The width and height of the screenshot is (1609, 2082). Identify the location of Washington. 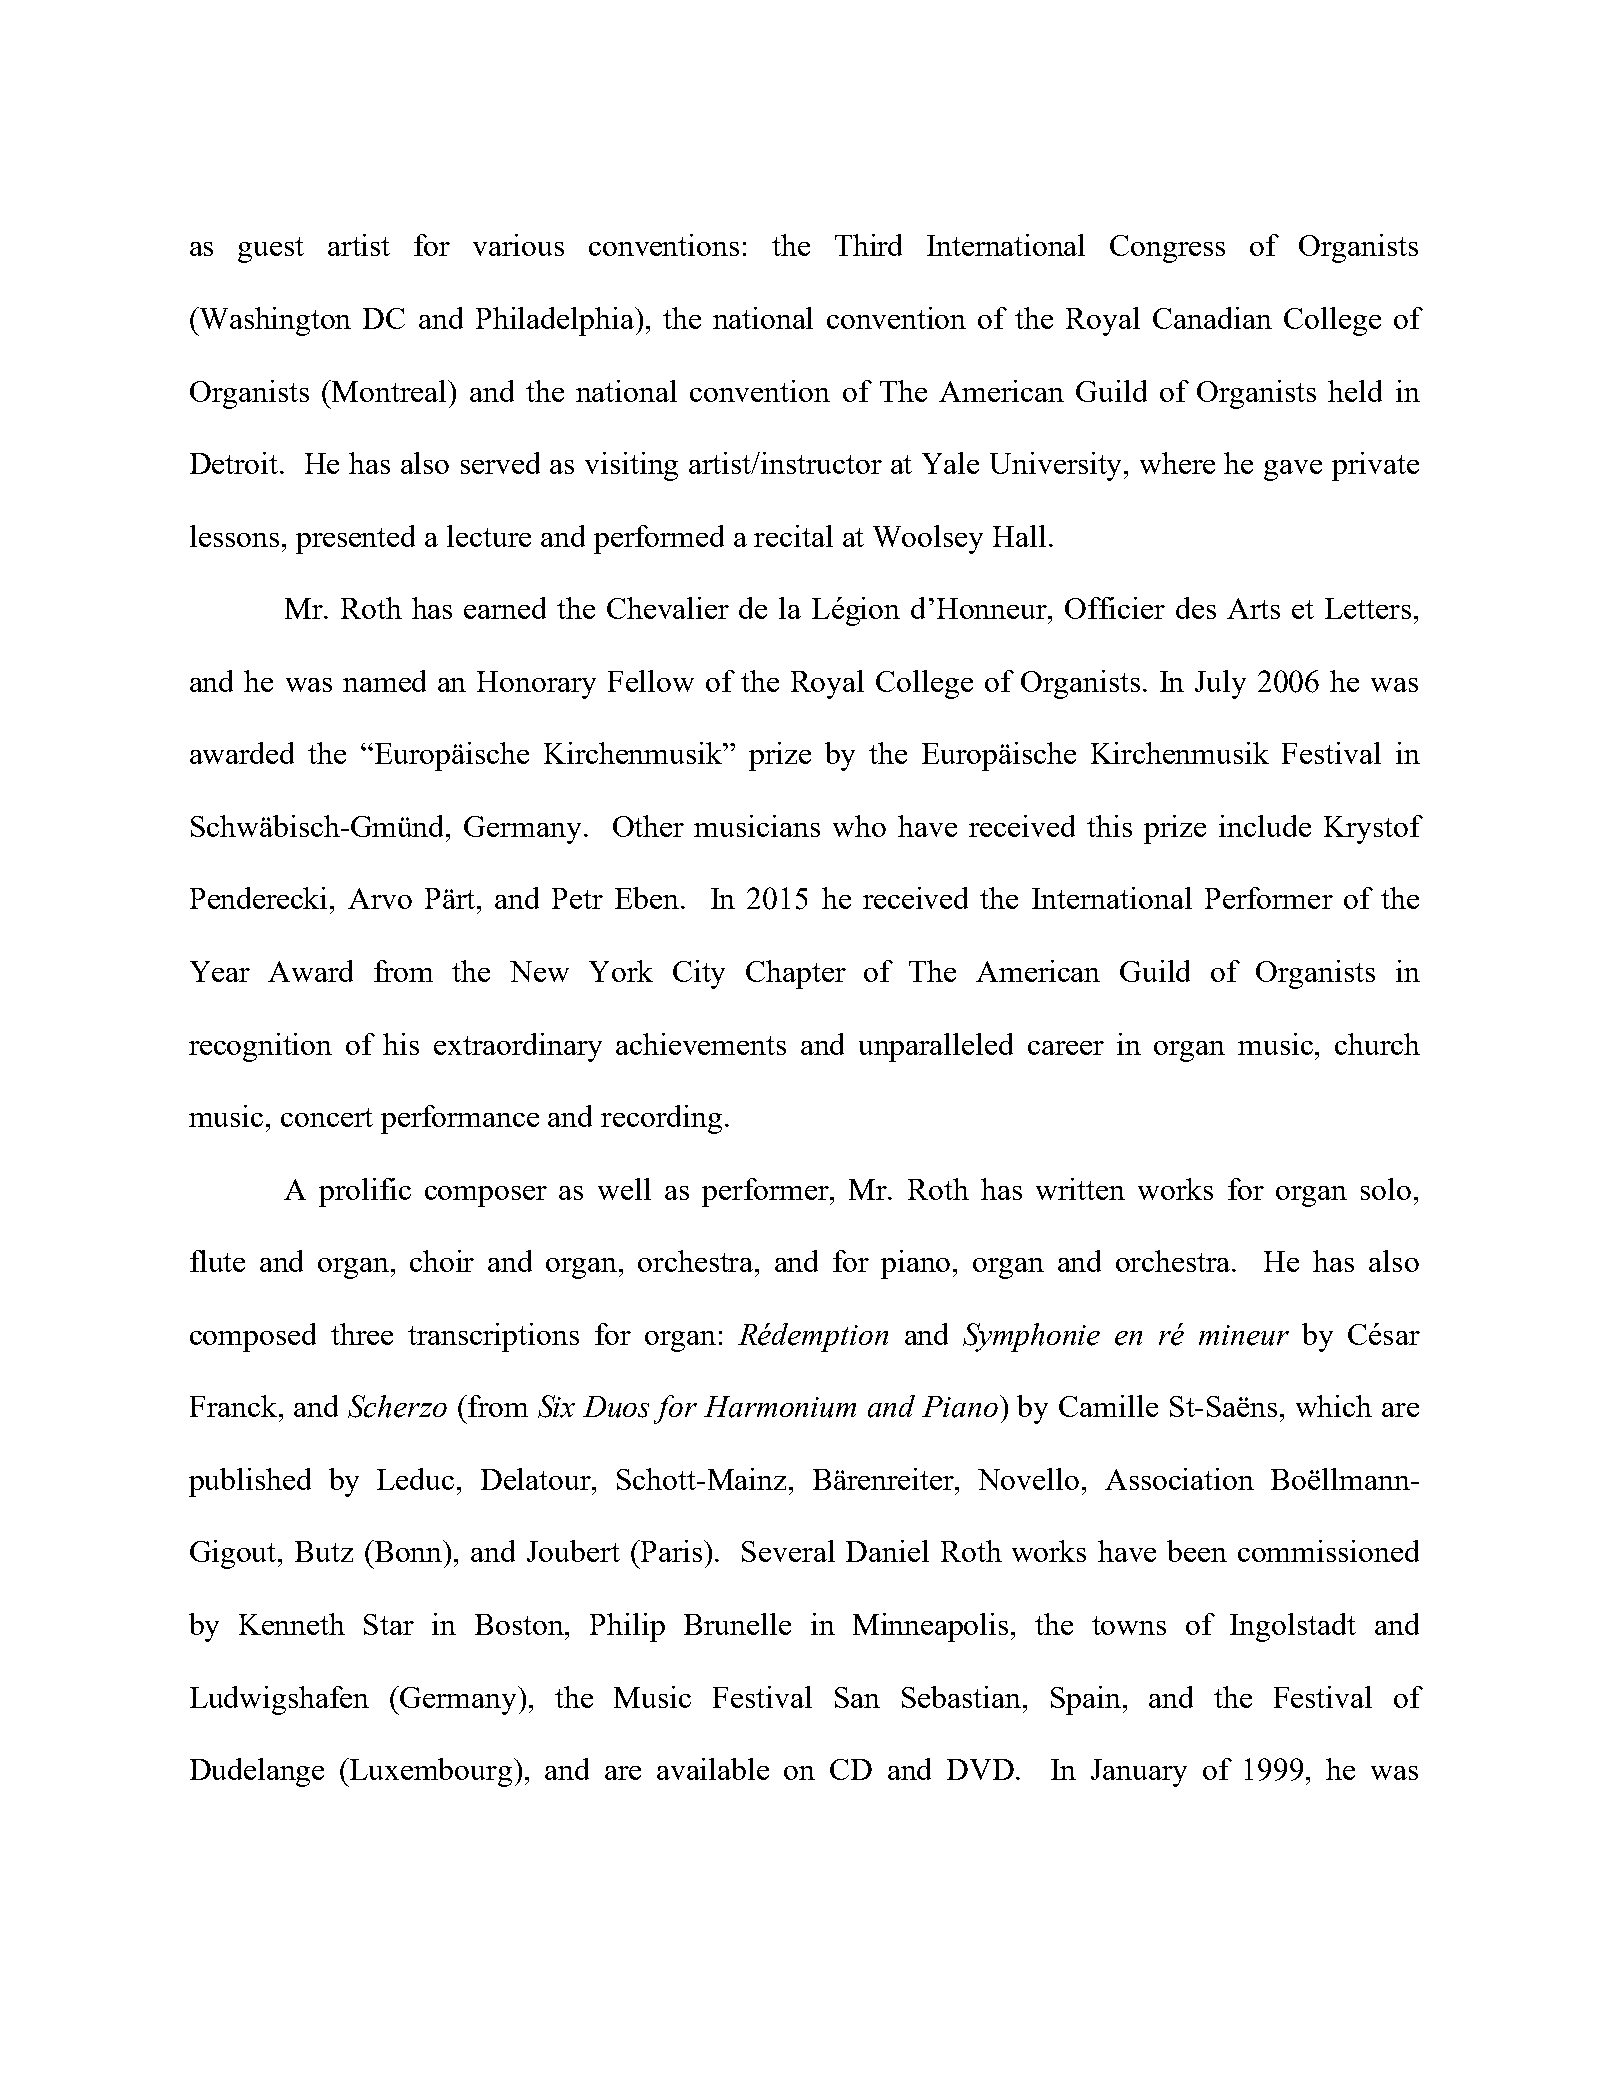
(274, 321).
